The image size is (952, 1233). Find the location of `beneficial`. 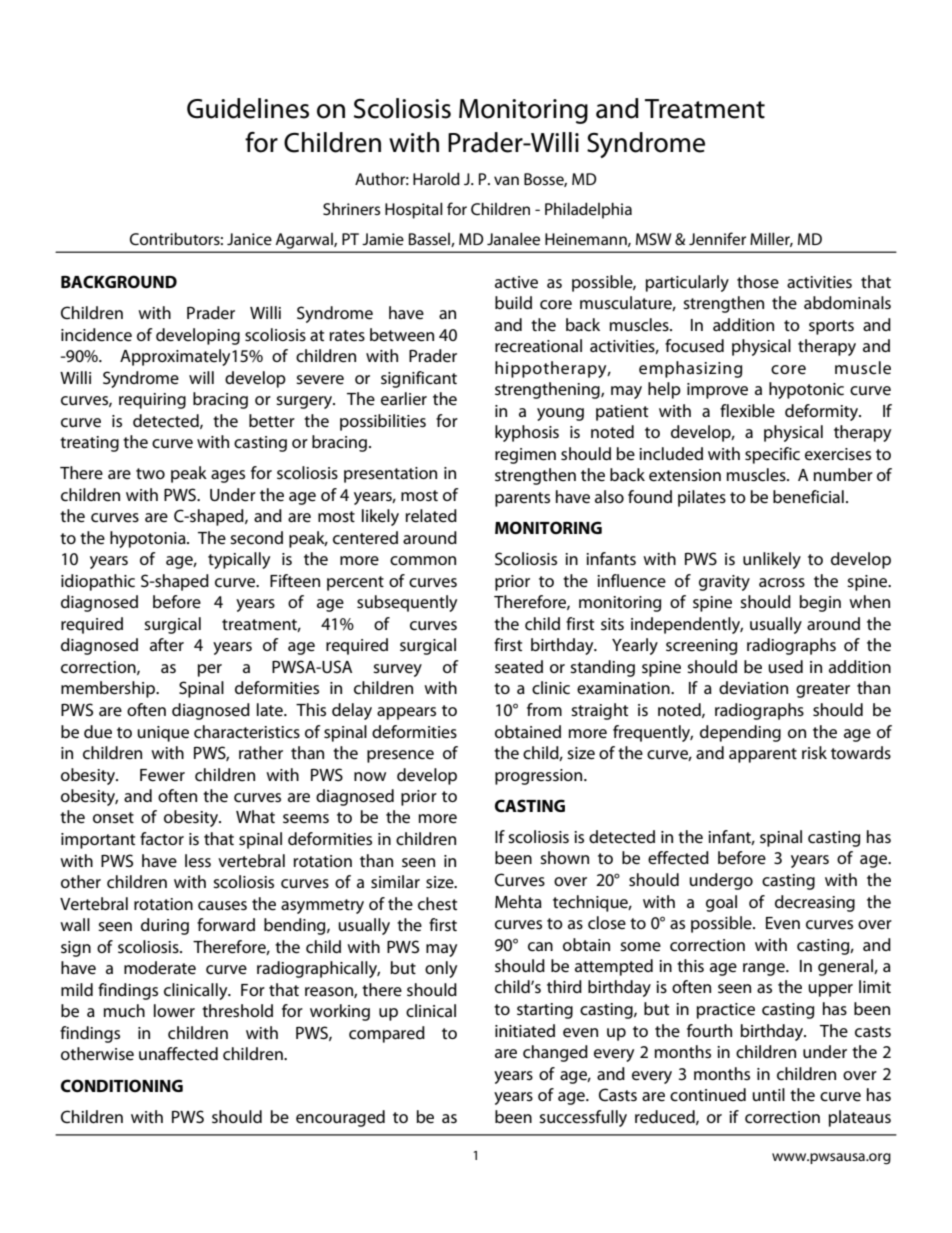

beneficial is located at coordinates (808, 497).
